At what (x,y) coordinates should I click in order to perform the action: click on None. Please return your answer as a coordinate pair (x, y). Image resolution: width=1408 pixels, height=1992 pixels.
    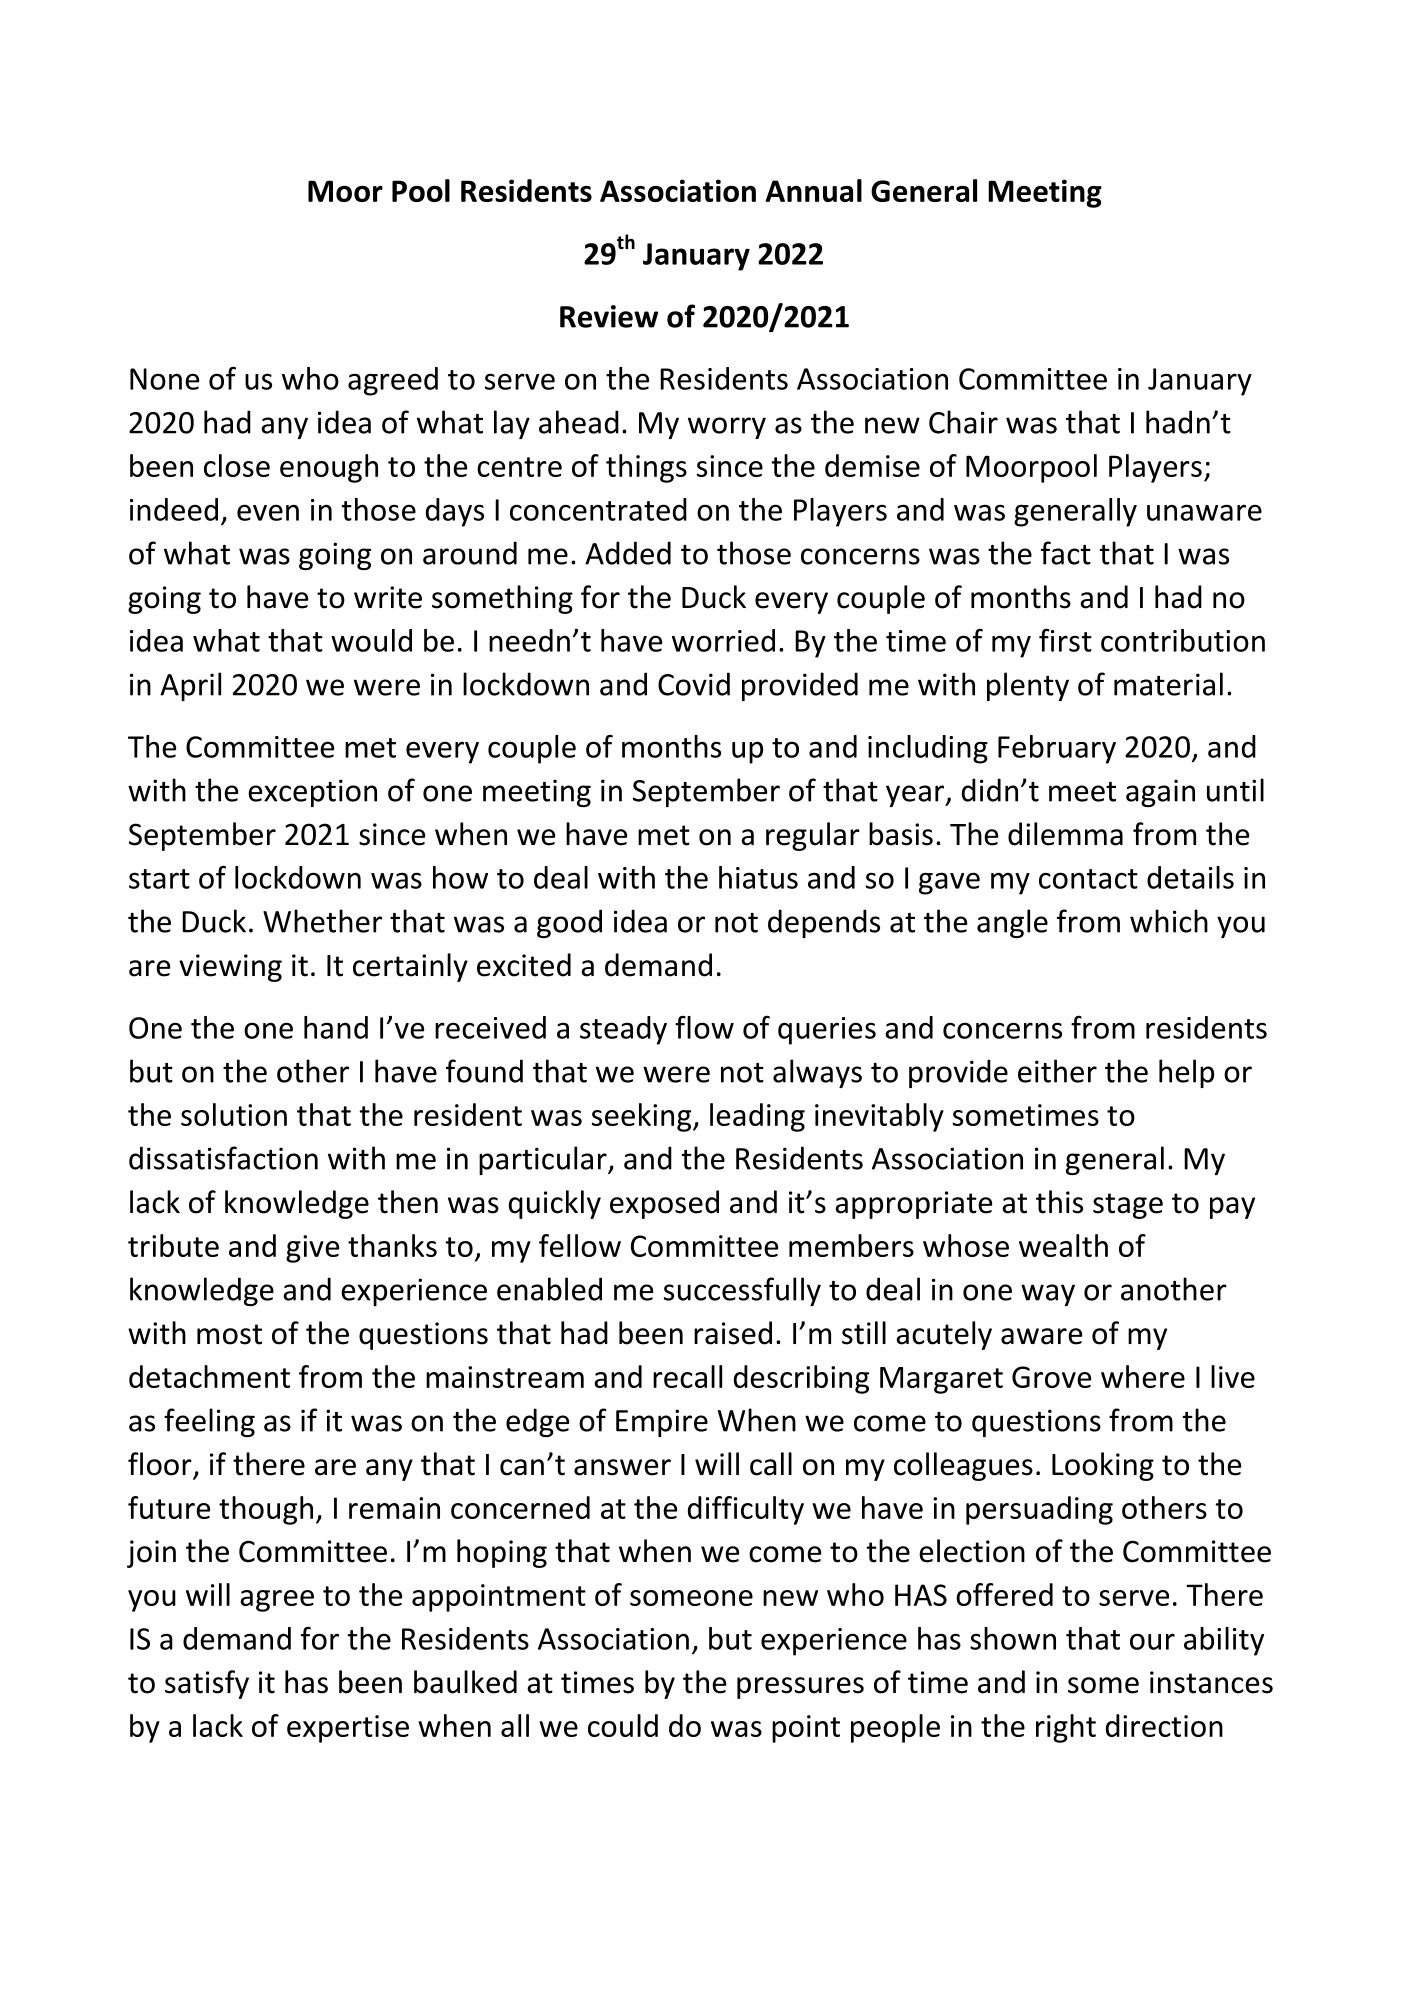
    Looking at the image, I should click on (164, 379).
